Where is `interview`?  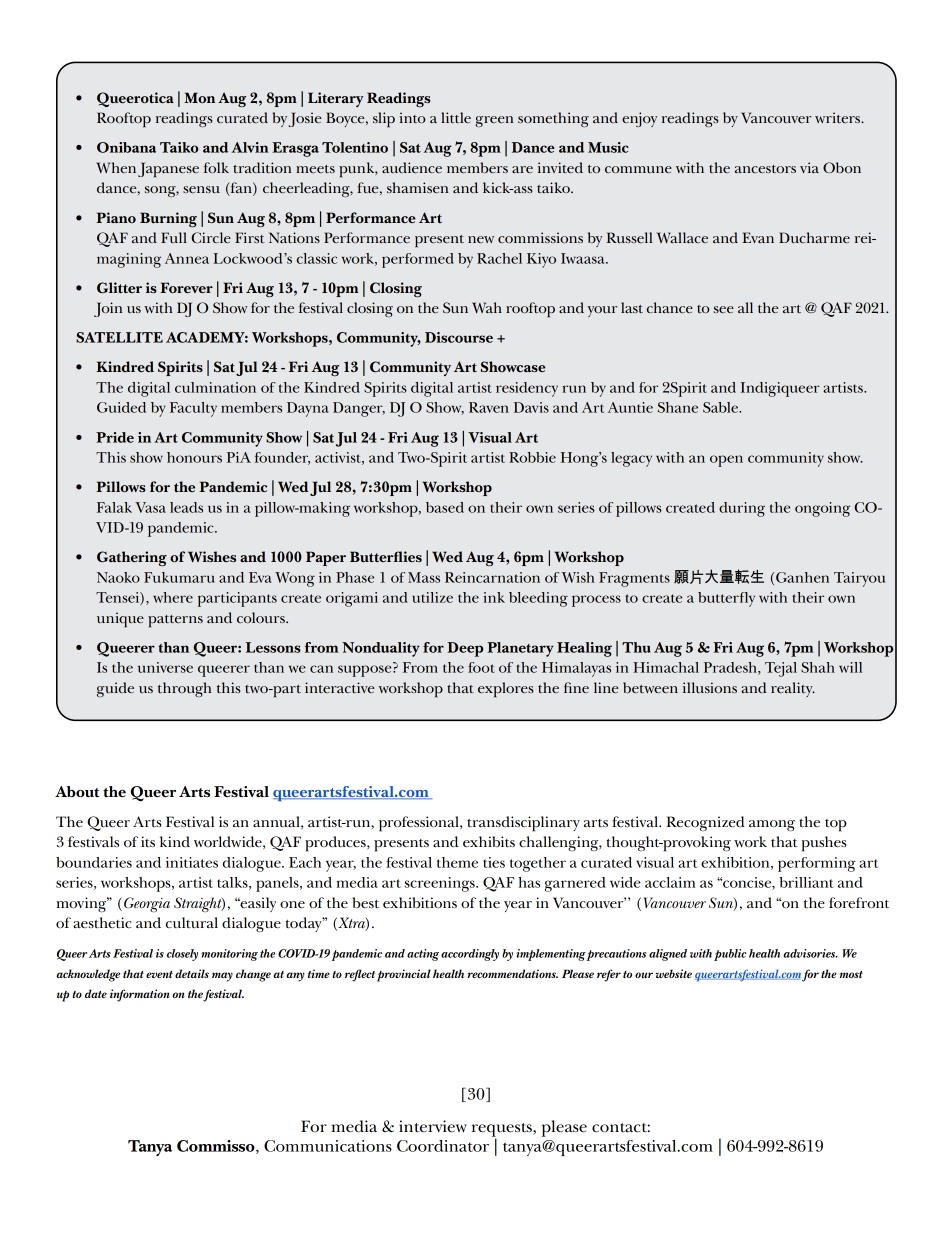 interview is located at coordinates (433, 1126).
